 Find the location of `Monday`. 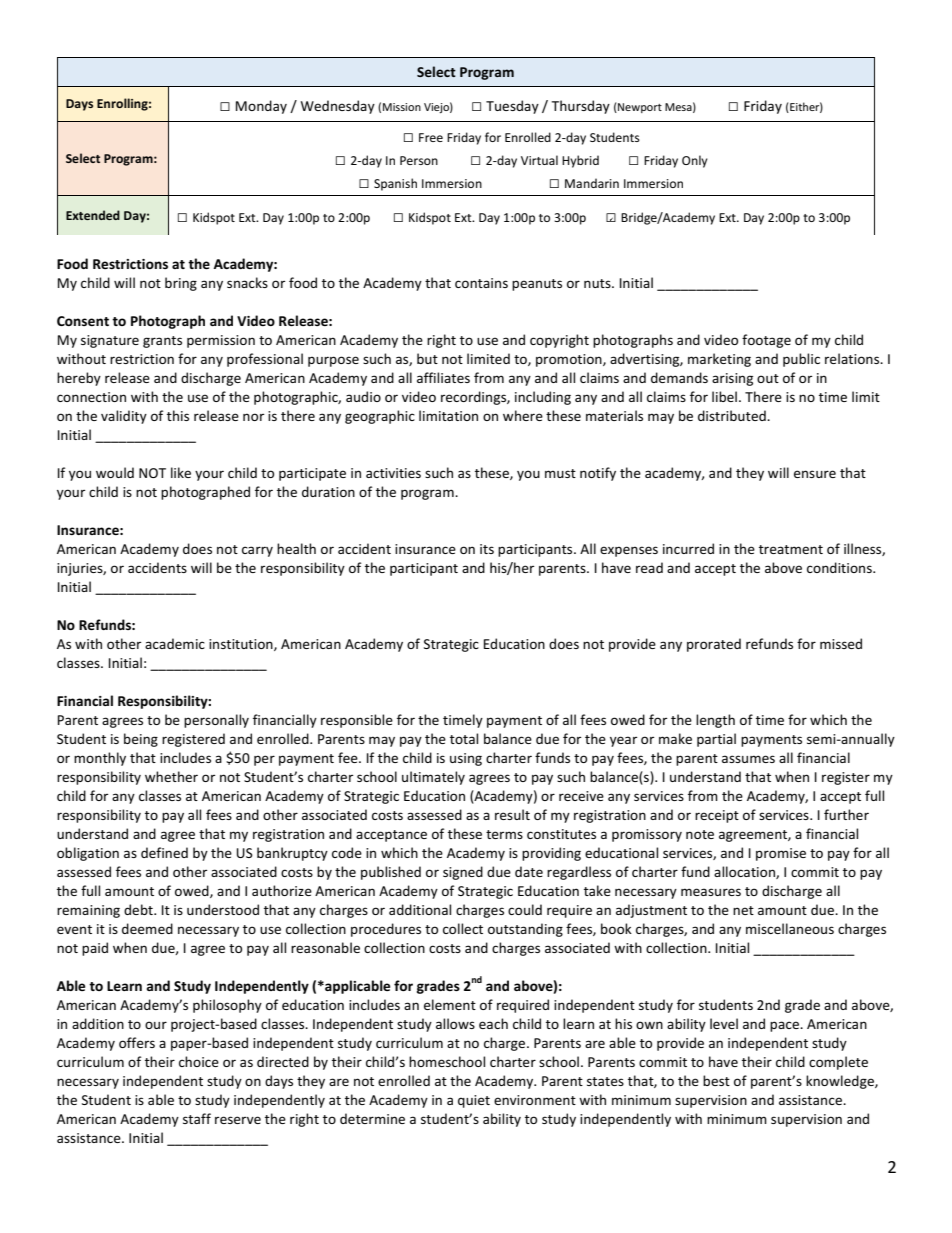

Monday is located at coordinates (261, 107).
